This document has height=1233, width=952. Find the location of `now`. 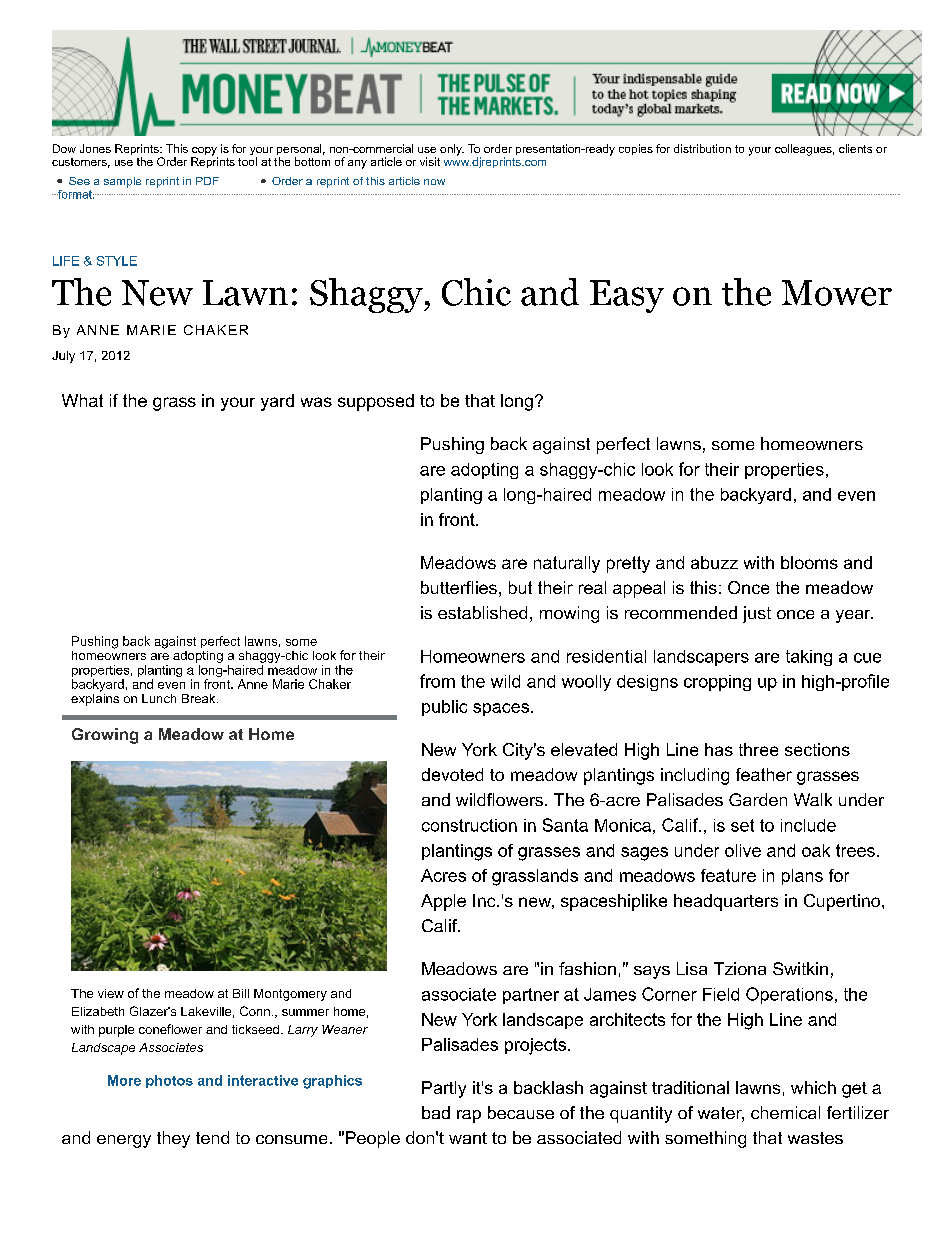

now is located at coordinates (434, 182).
